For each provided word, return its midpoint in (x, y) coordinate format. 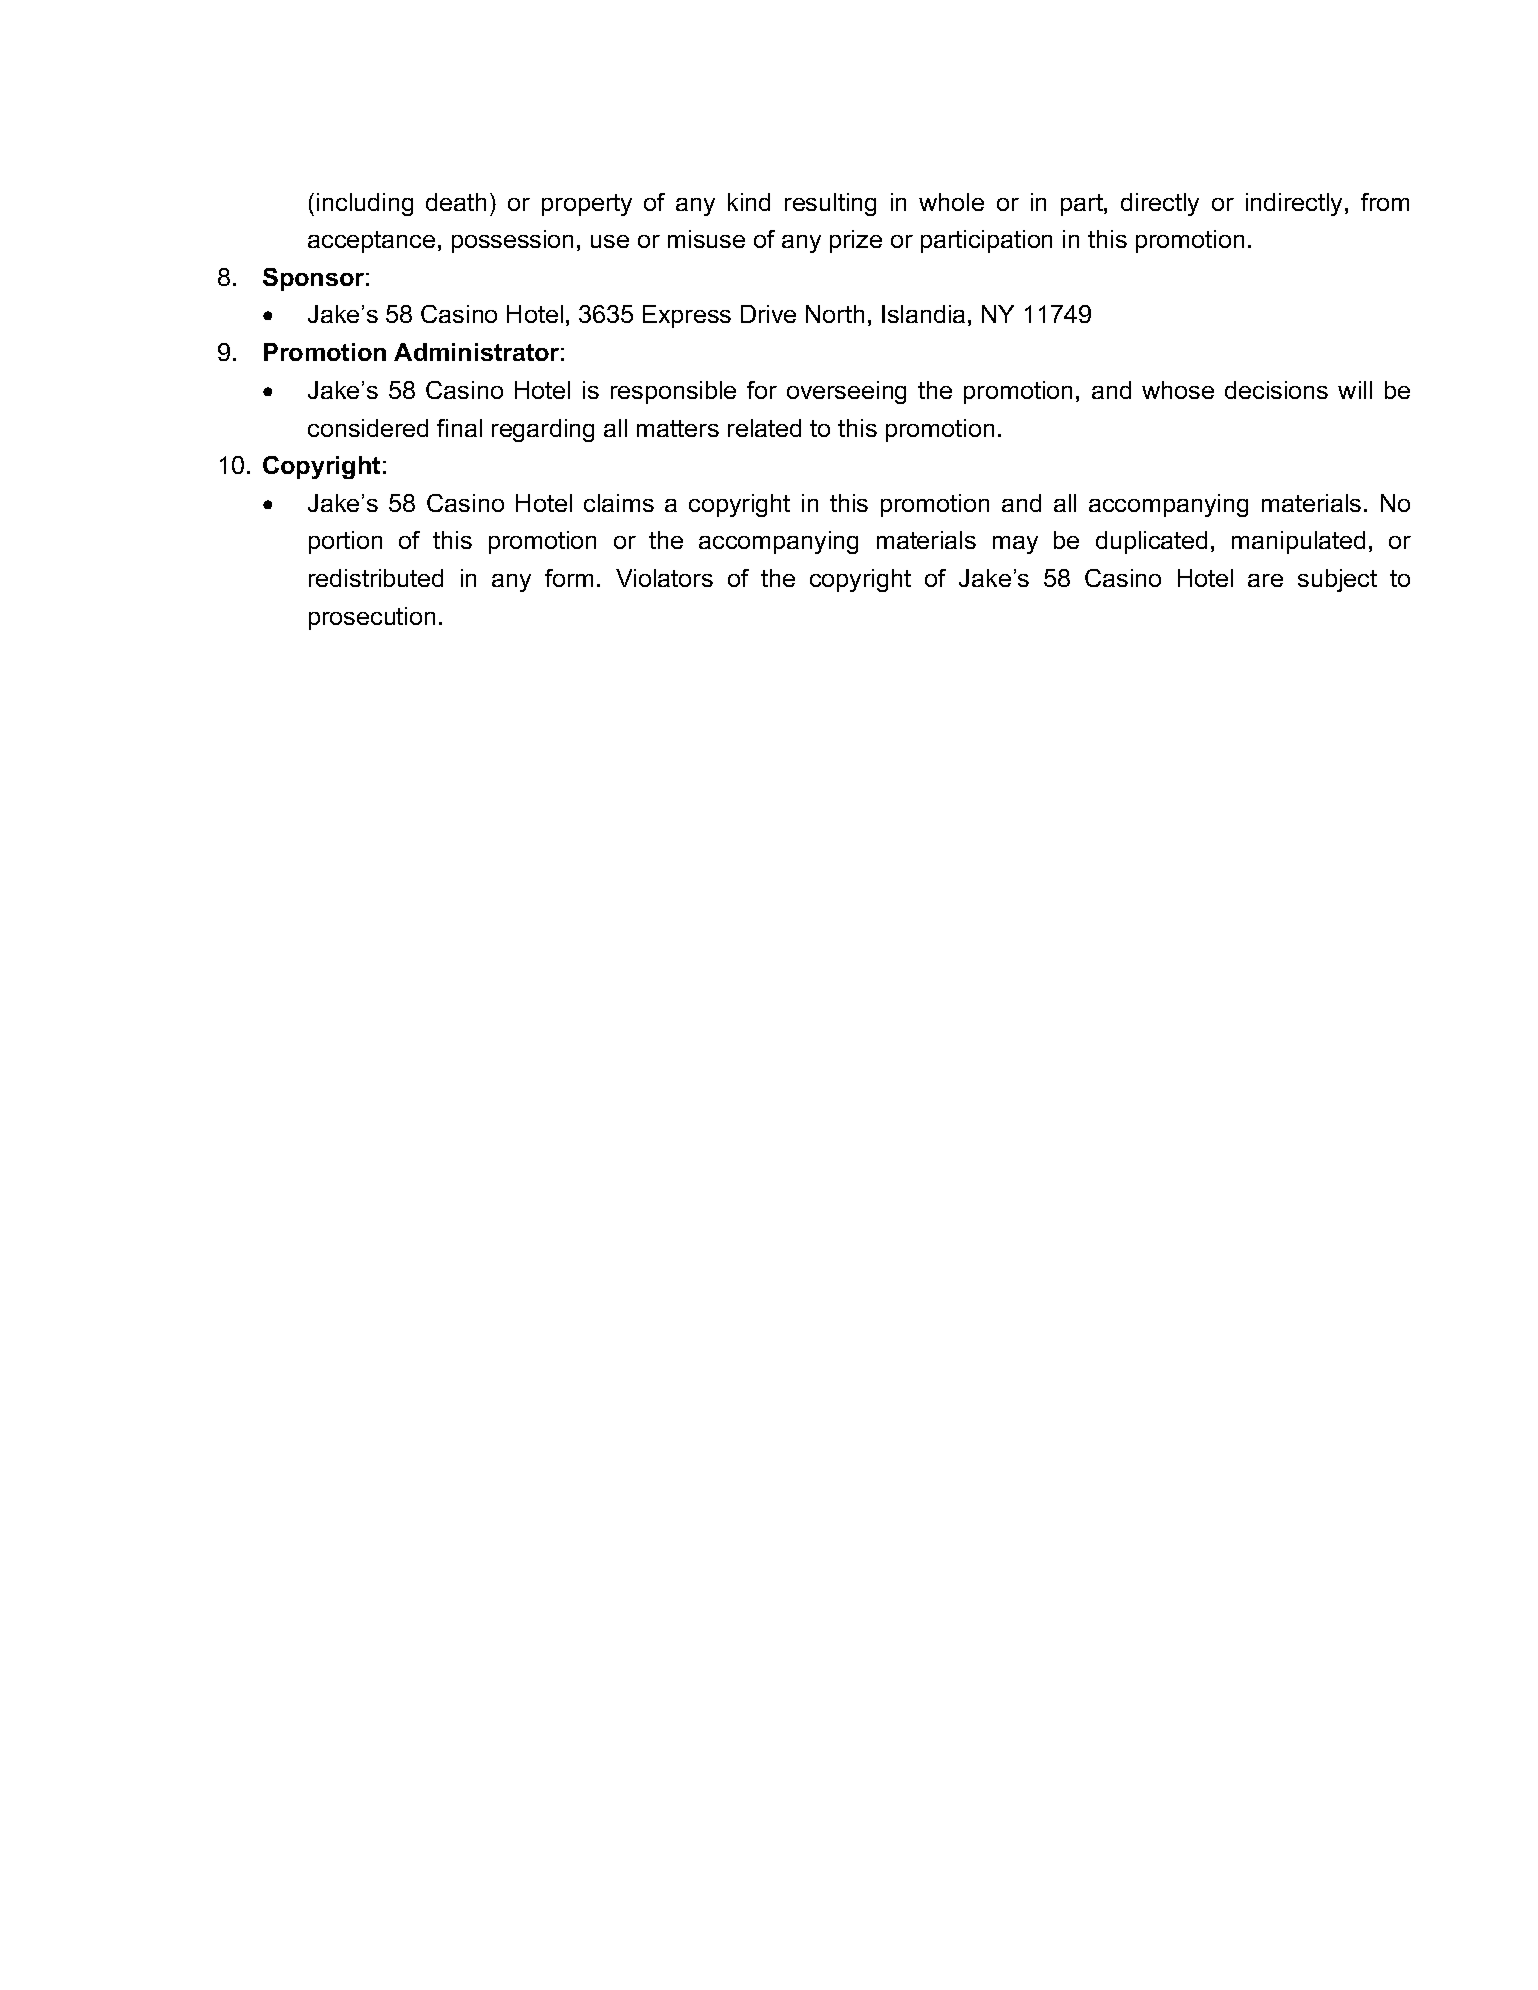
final (459, 428)
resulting (830, 204)
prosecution (372, 618)
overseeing (846, 392)
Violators (664, 578)
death (456, 202)
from (1385, 202)
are (1265, 580)
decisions (1276, 390)
